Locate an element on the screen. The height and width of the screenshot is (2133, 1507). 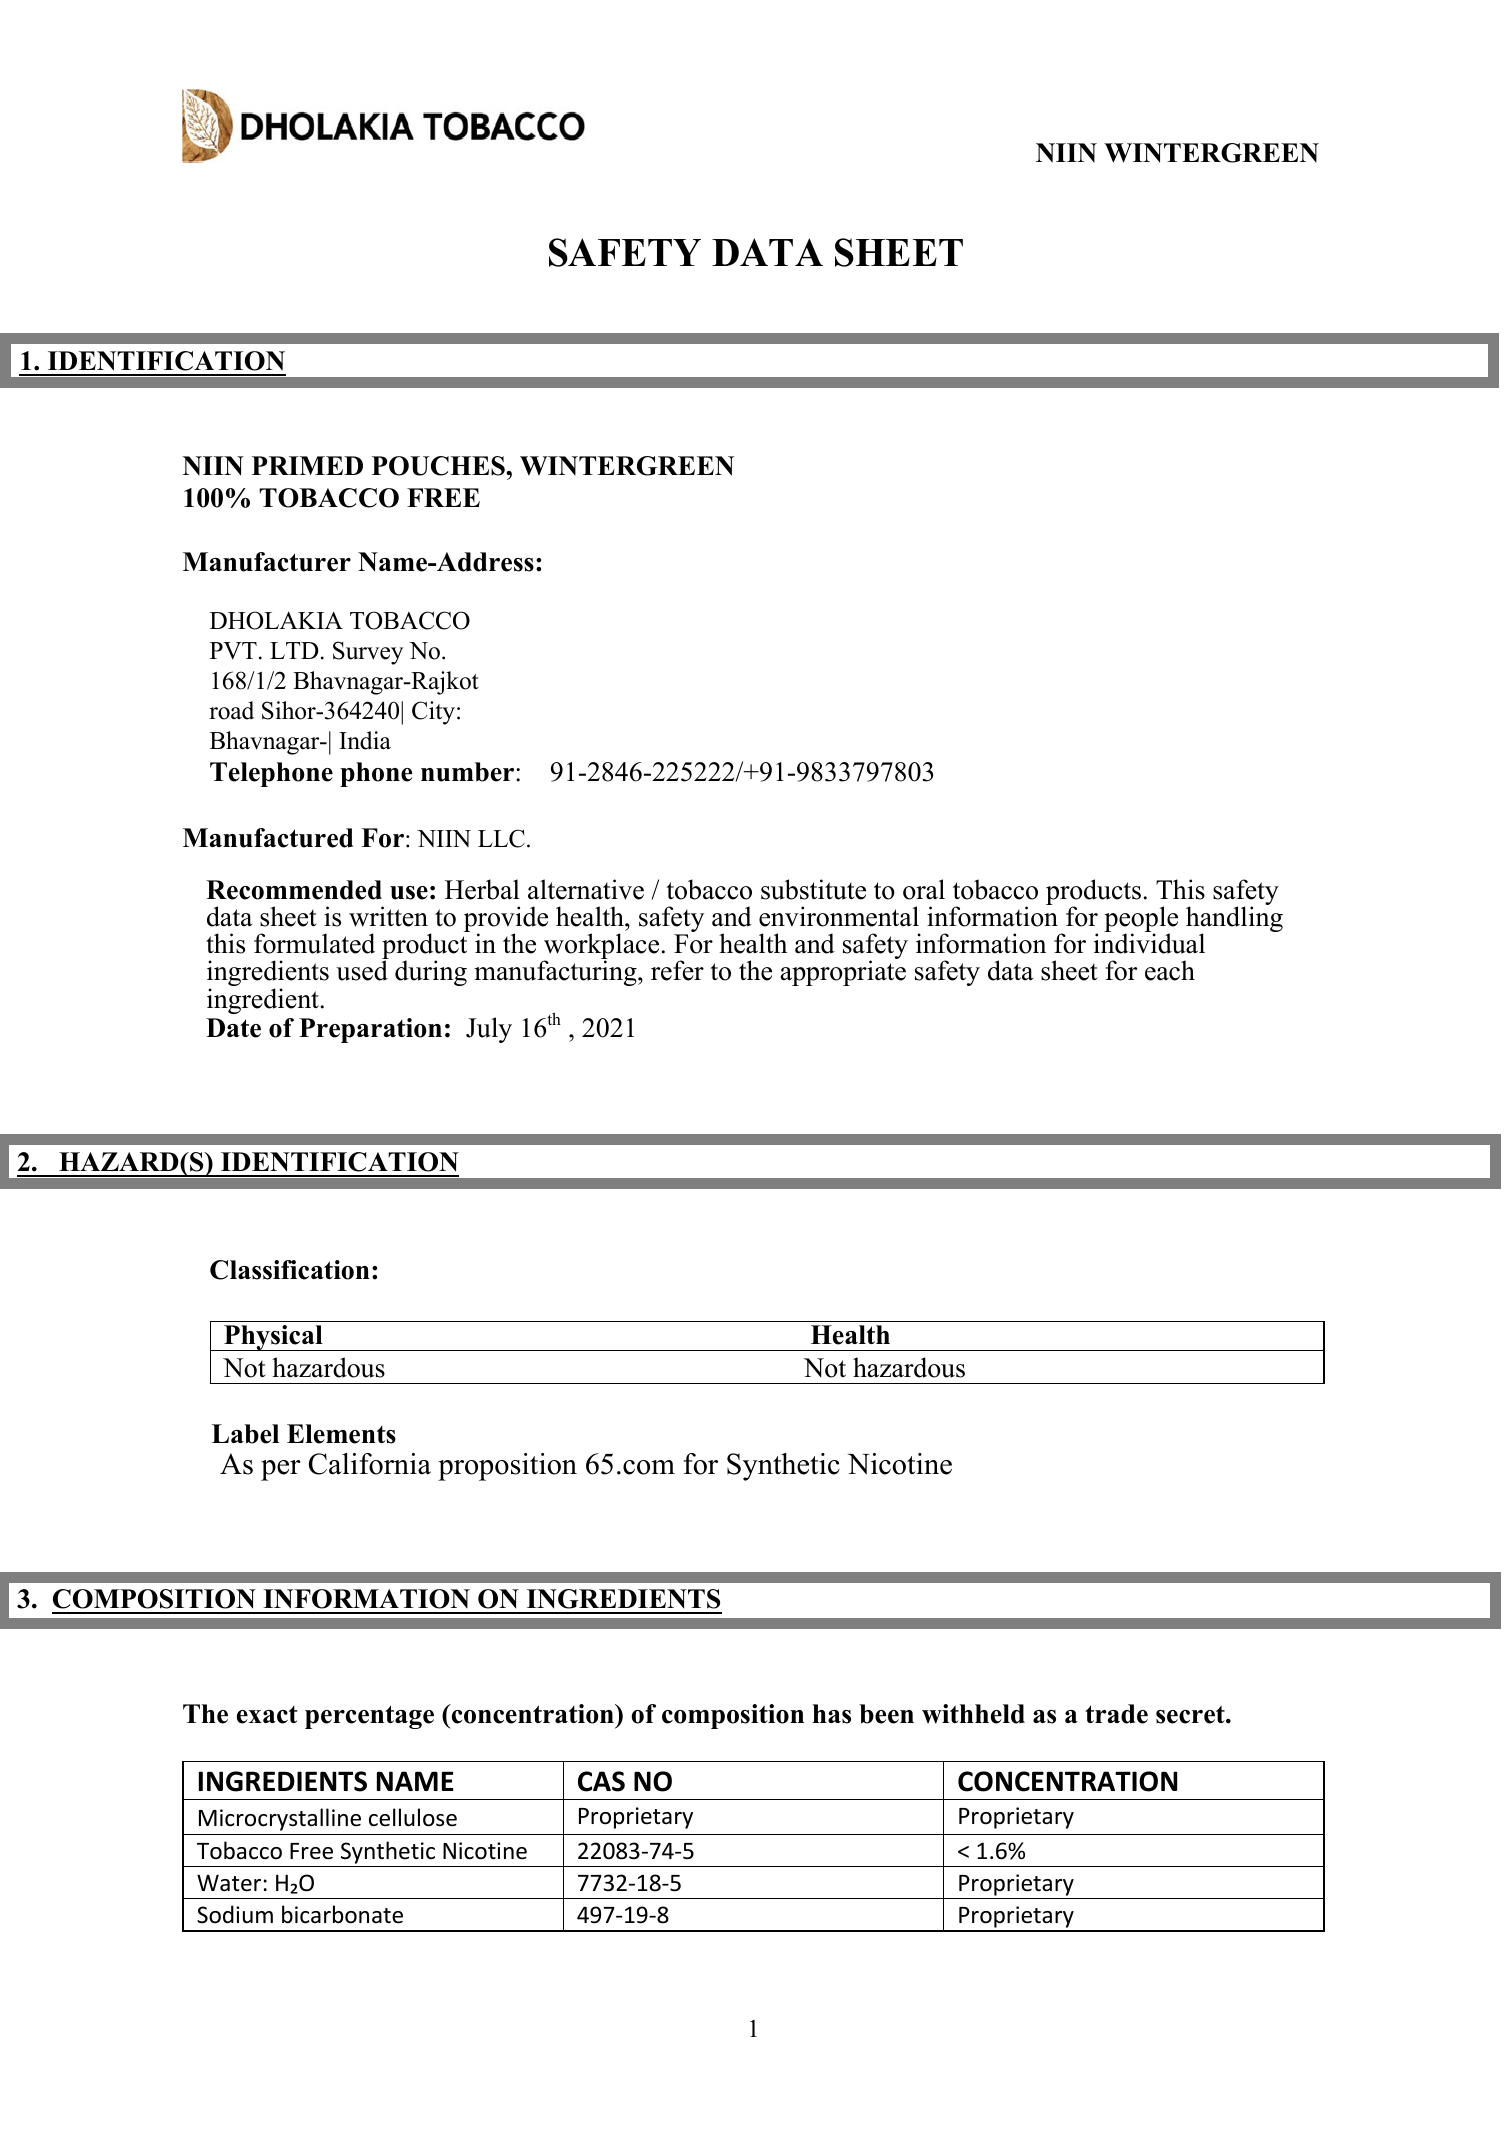
proposition is located at coordinates (507, 1467).
